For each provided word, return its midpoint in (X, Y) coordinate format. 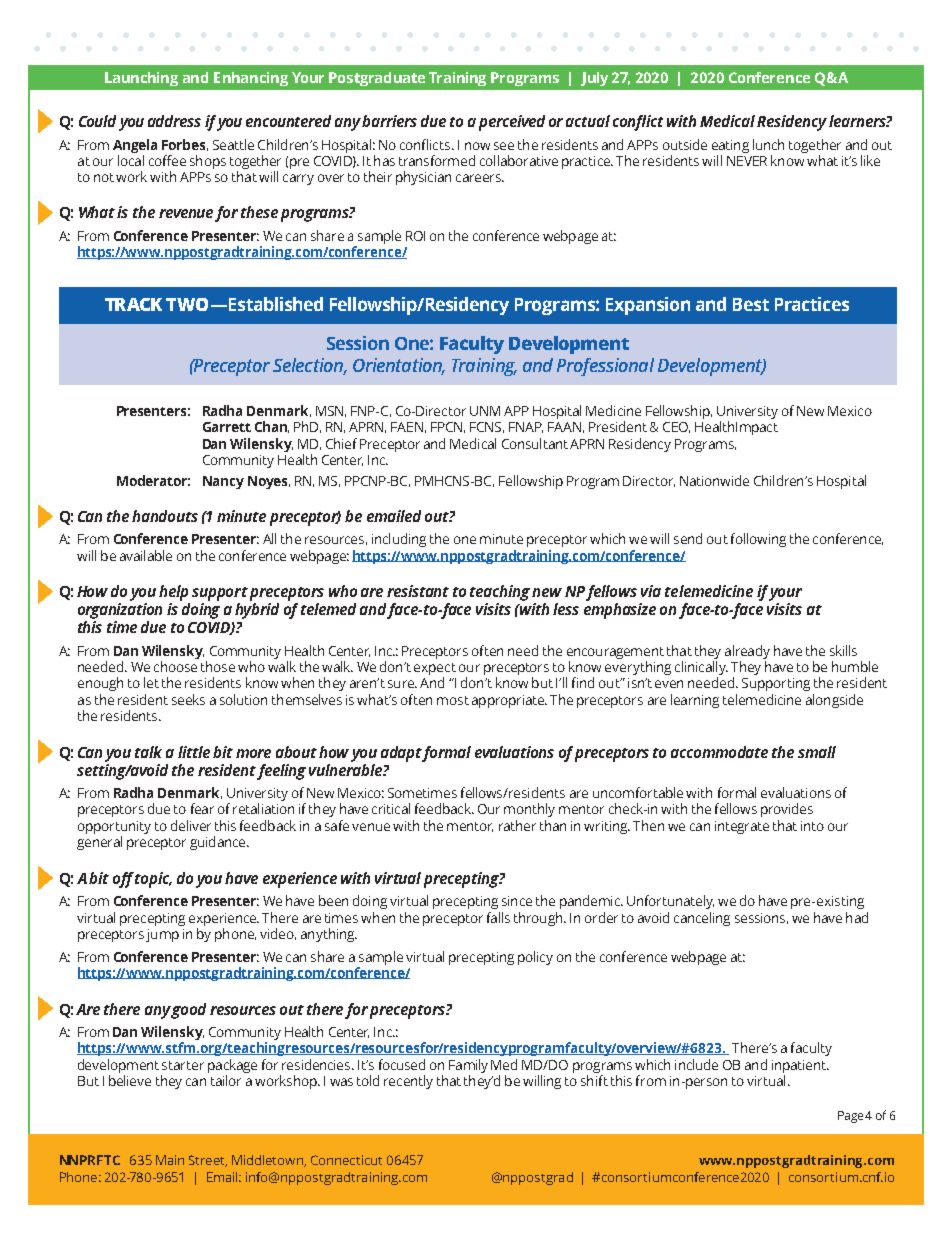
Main (170, 1160)
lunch (768, 144)
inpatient (800, 1068)
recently (408, 1082)
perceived (512, 123)
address (174, 121)
